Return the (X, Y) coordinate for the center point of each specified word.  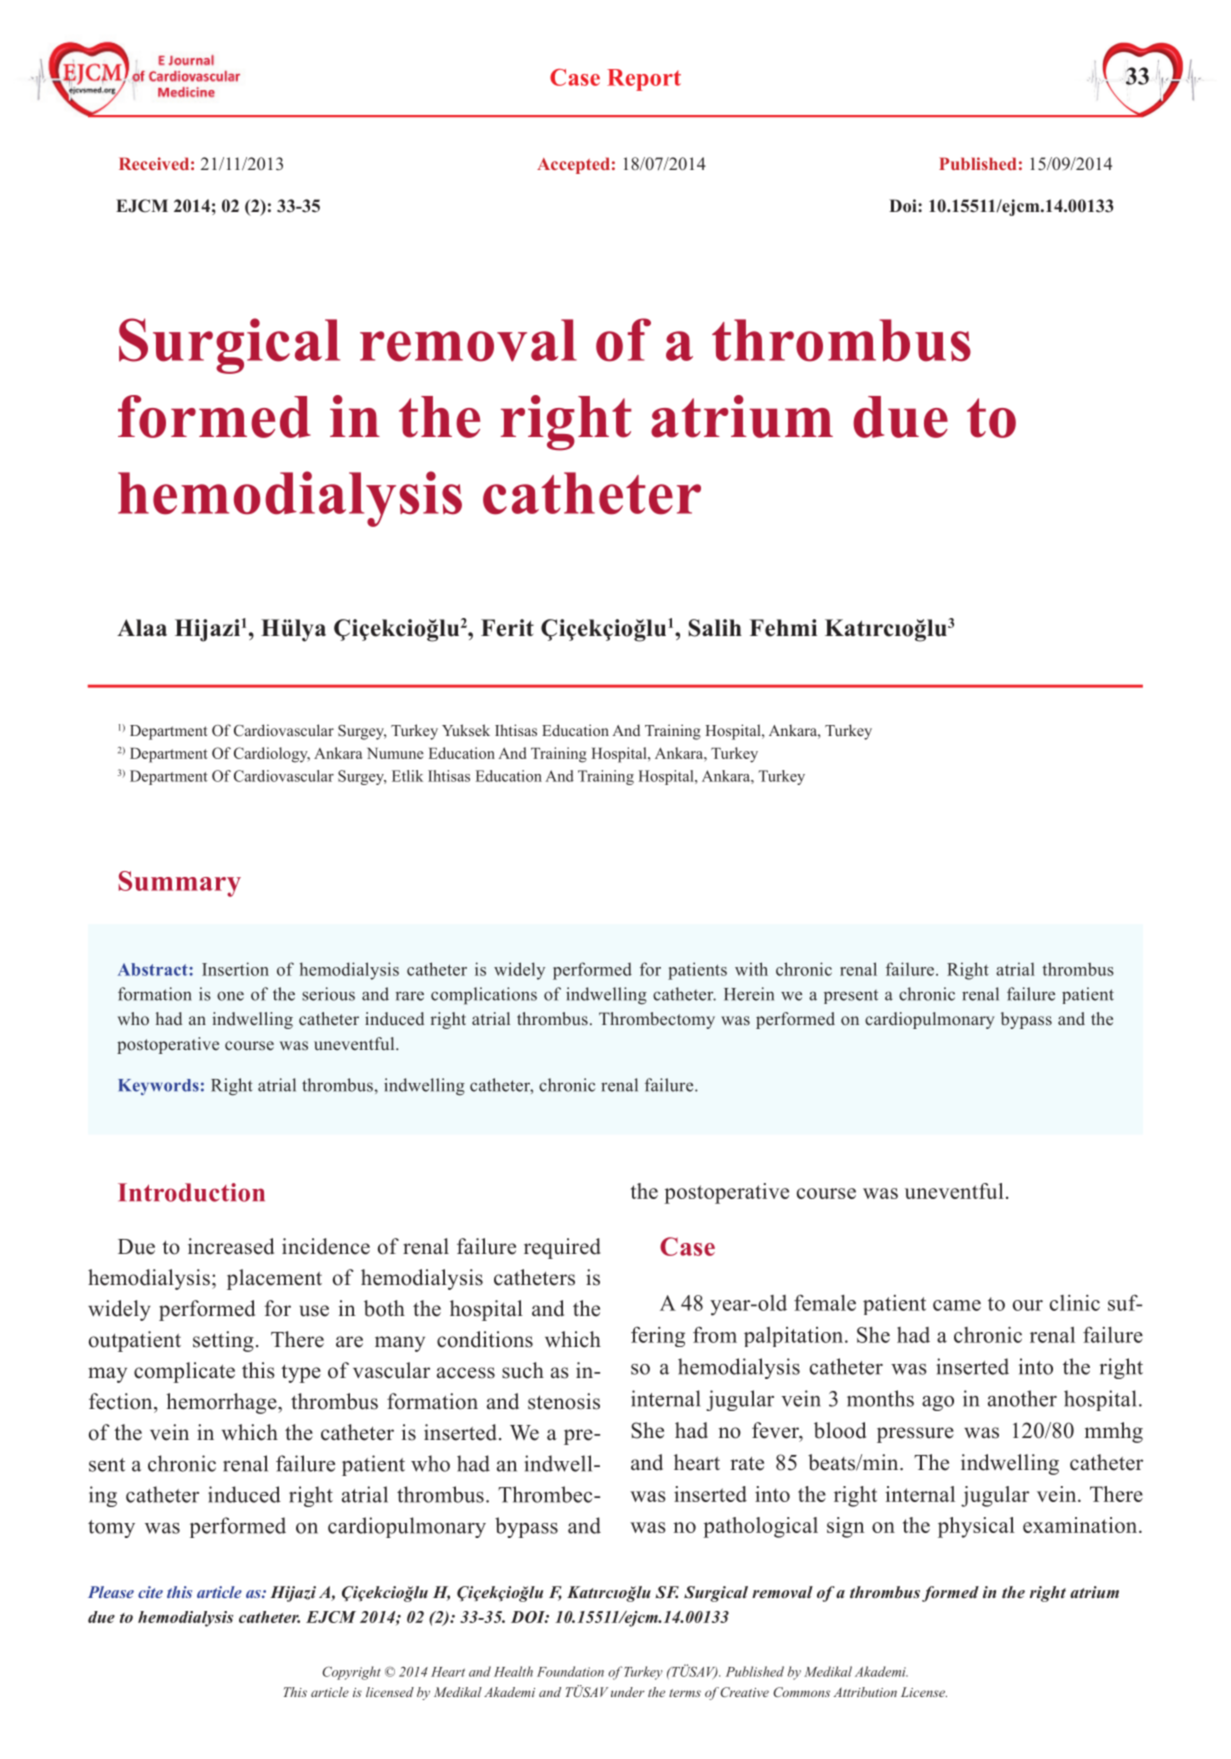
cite (150, 1592)
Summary (180, 884)
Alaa (142, 627)
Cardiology (272, 755)
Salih (715, 628)
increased (231, 1246)
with (751, 969)
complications (484, 996)
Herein (749, 994)
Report (644, 80)
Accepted (573, 165)
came (957, 1305)
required (562, 1248)
